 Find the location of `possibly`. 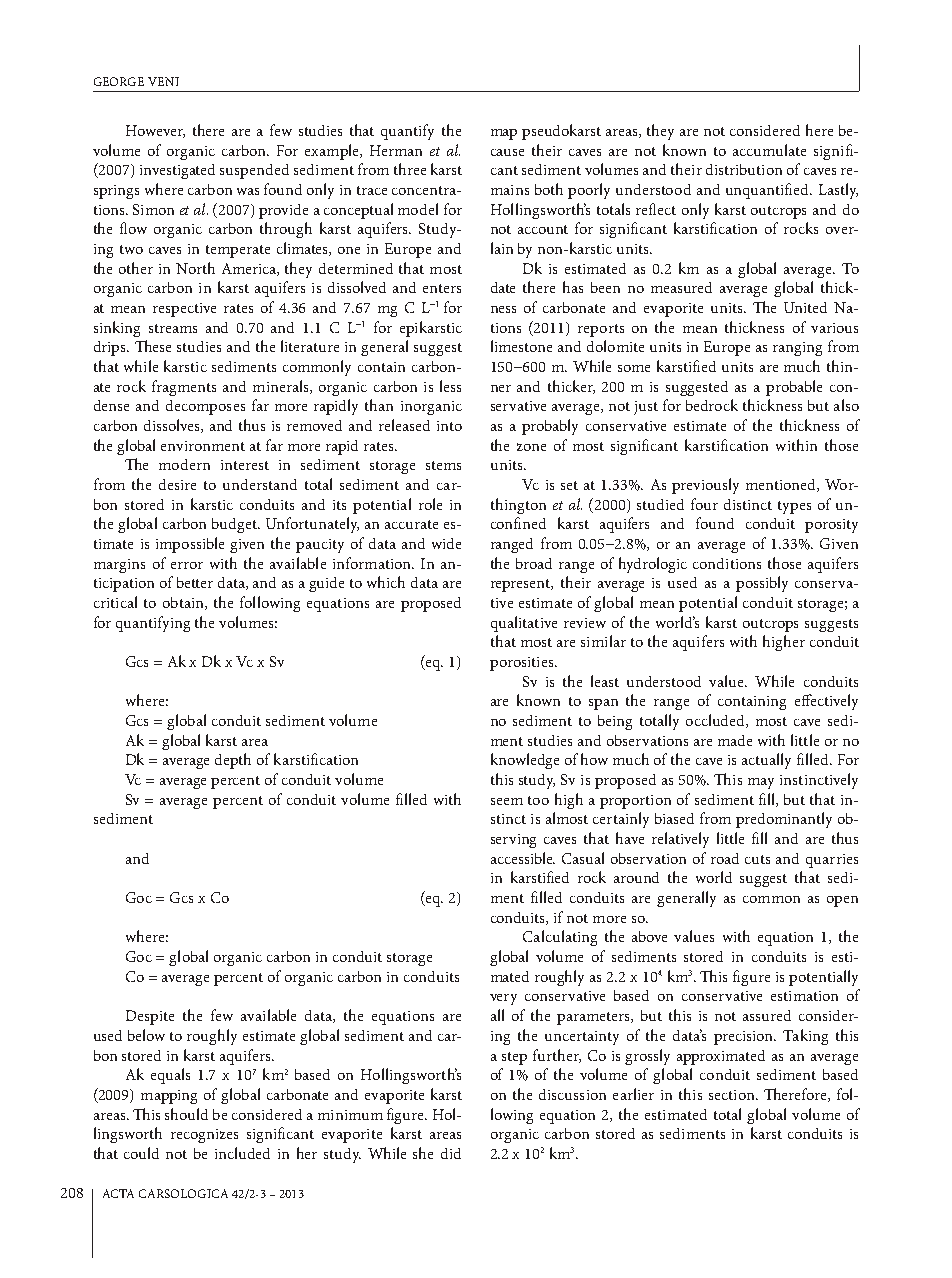

possibly is located at coordinates (762, 584).
